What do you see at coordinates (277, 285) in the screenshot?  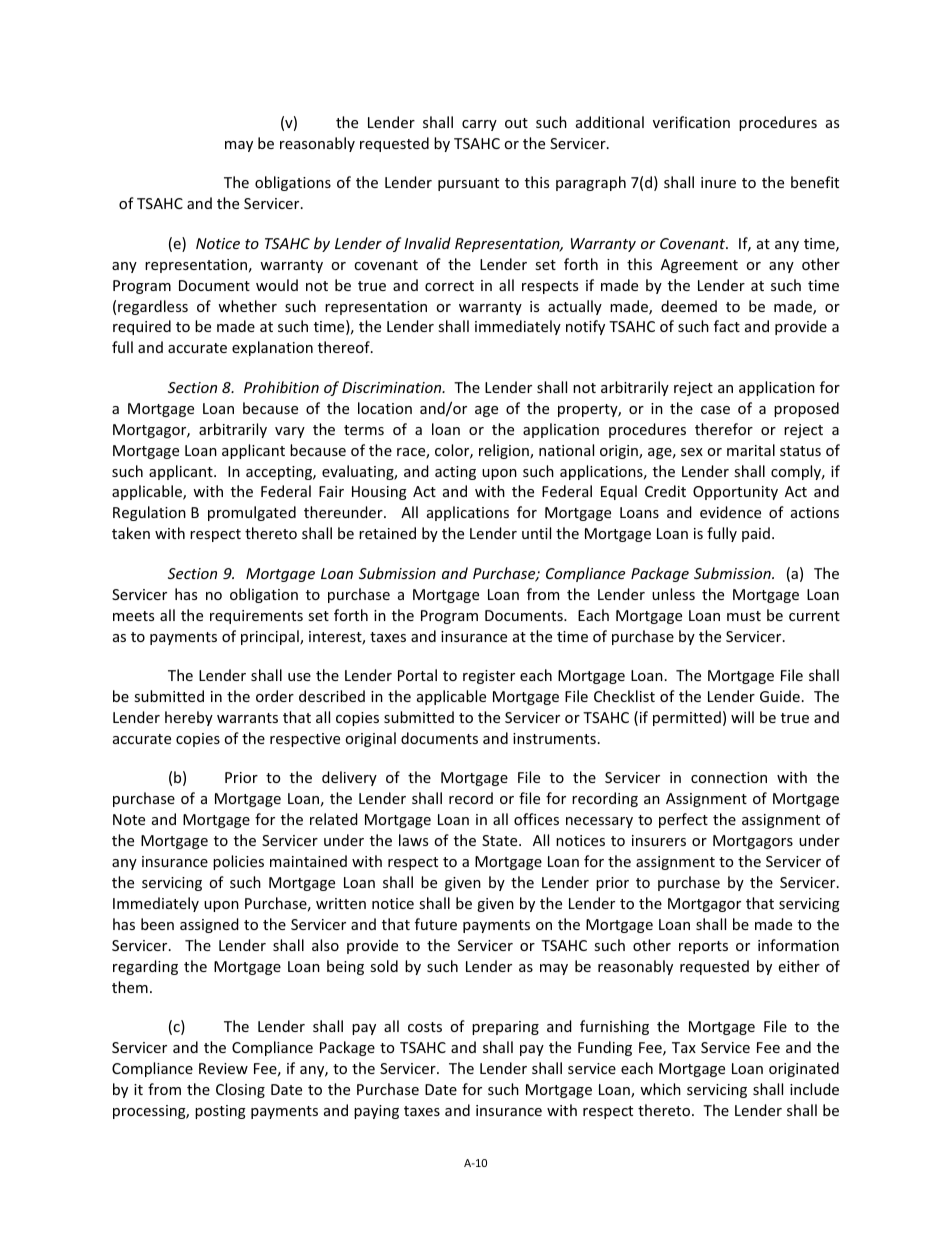 I see `would` at bounding box center [277, 285].
